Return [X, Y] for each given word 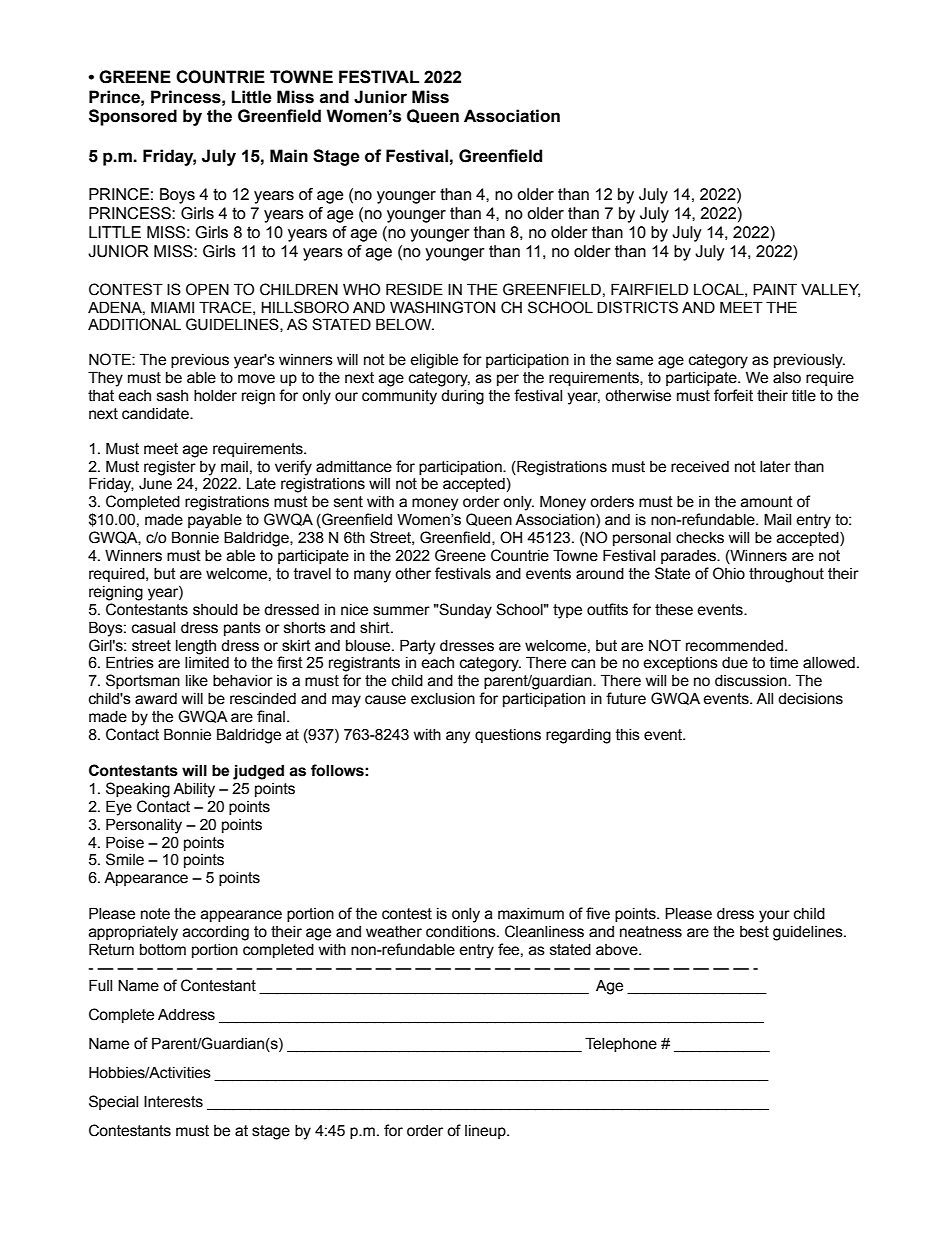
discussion [752, 681]
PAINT [775, 289]
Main [289, 156]
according [216, 933]
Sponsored [133, 117]
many [372, 576]
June [155, 484]
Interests [173, 1101]
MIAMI [172, 307]
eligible [434, 361]
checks [700, 538]
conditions [462, 932]
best [754, 932]
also [787, 378]
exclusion [443, 699]
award [156, 699]
